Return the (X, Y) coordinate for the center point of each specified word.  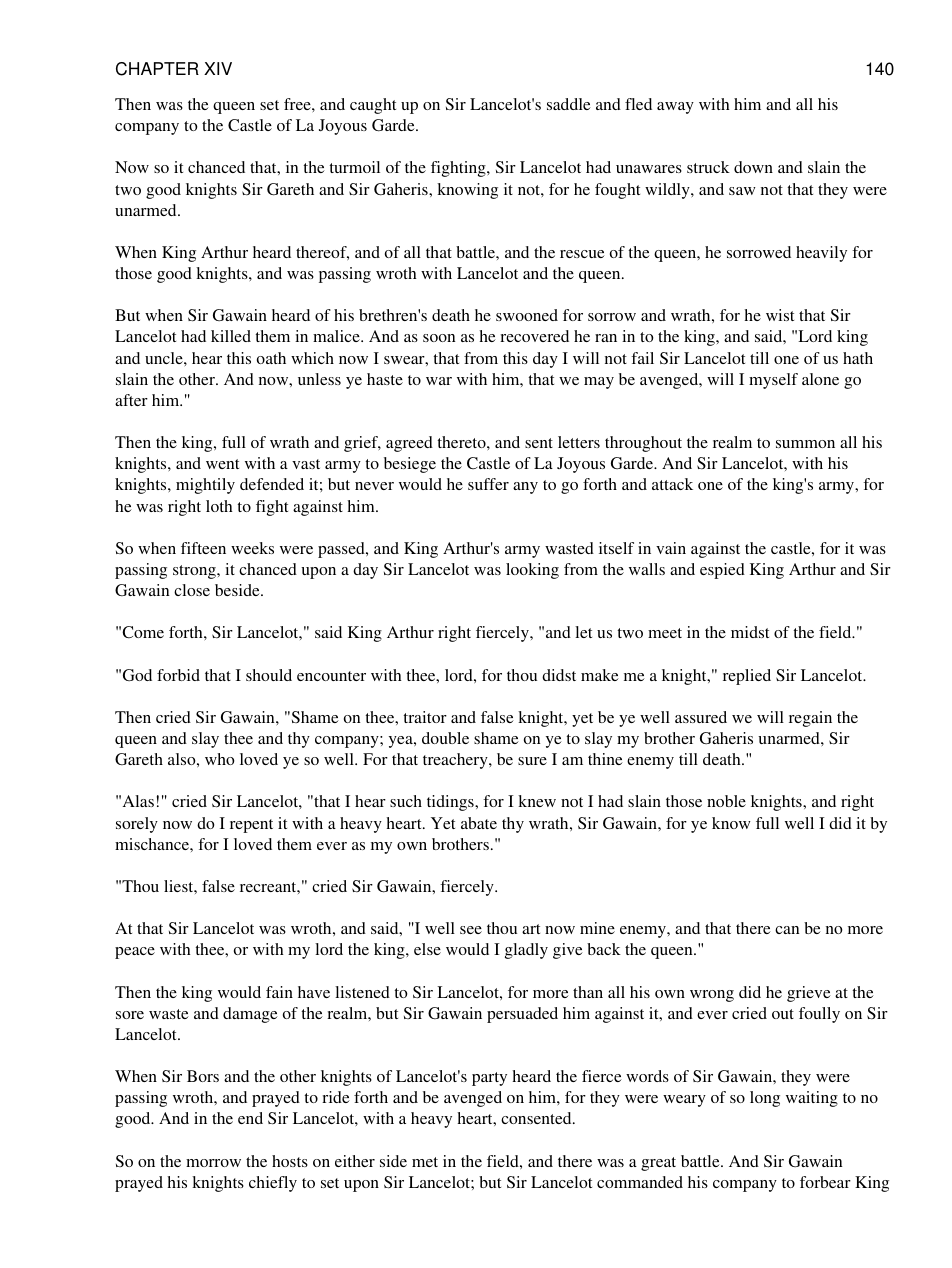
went (222, 464)
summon (805, 444)
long (765, 1099)
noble (726, 801)
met (425, 1162)
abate (479, 823)
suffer (488, 484)
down (753, 167)
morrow (213, 1163)
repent (251, 826)
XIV (218, 68)
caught (373, 106)
